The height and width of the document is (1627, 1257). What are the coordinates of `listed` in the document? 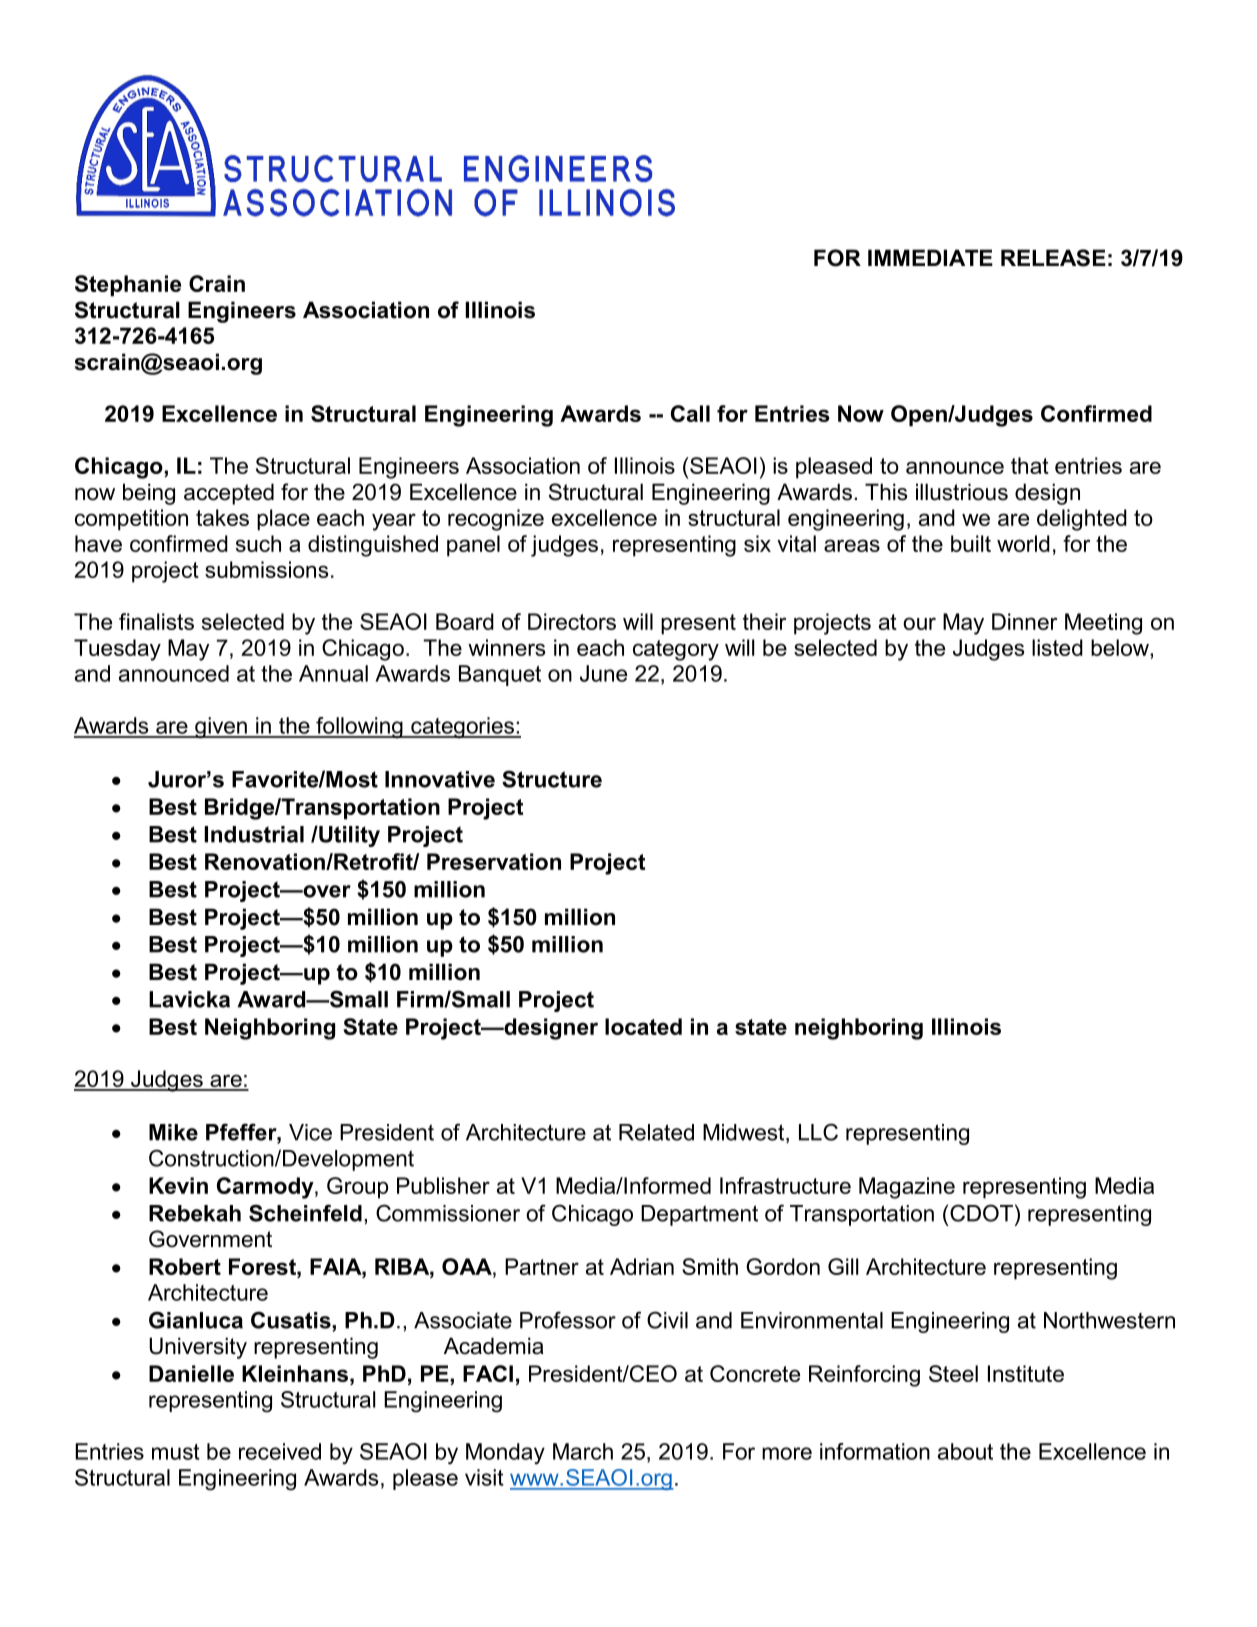 It's located at (1057, 647).
